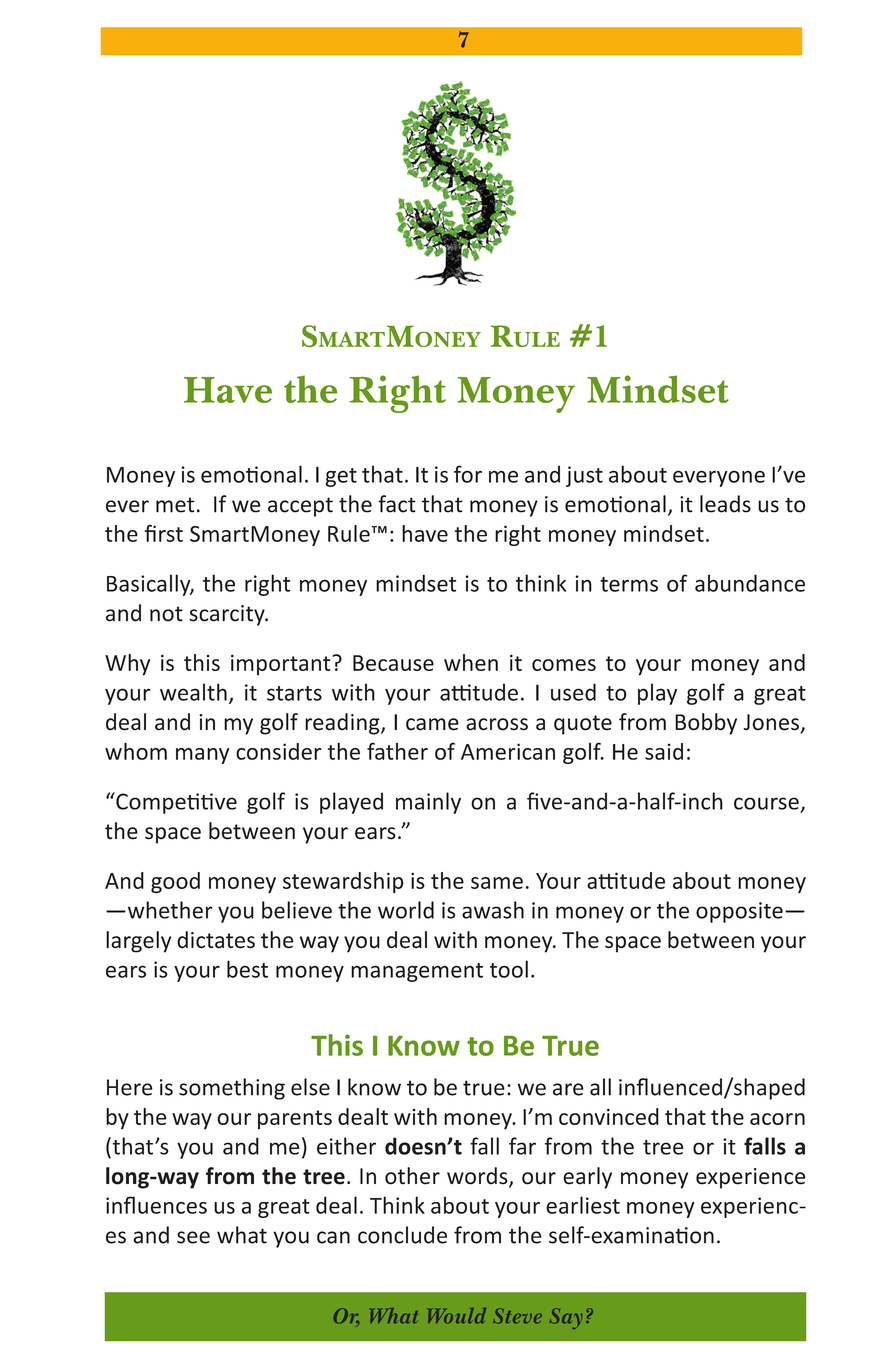 The height and width of the page is (1372, 887). Describe the element at coordinates (468, 474) in the page. I see `for` at that location.
